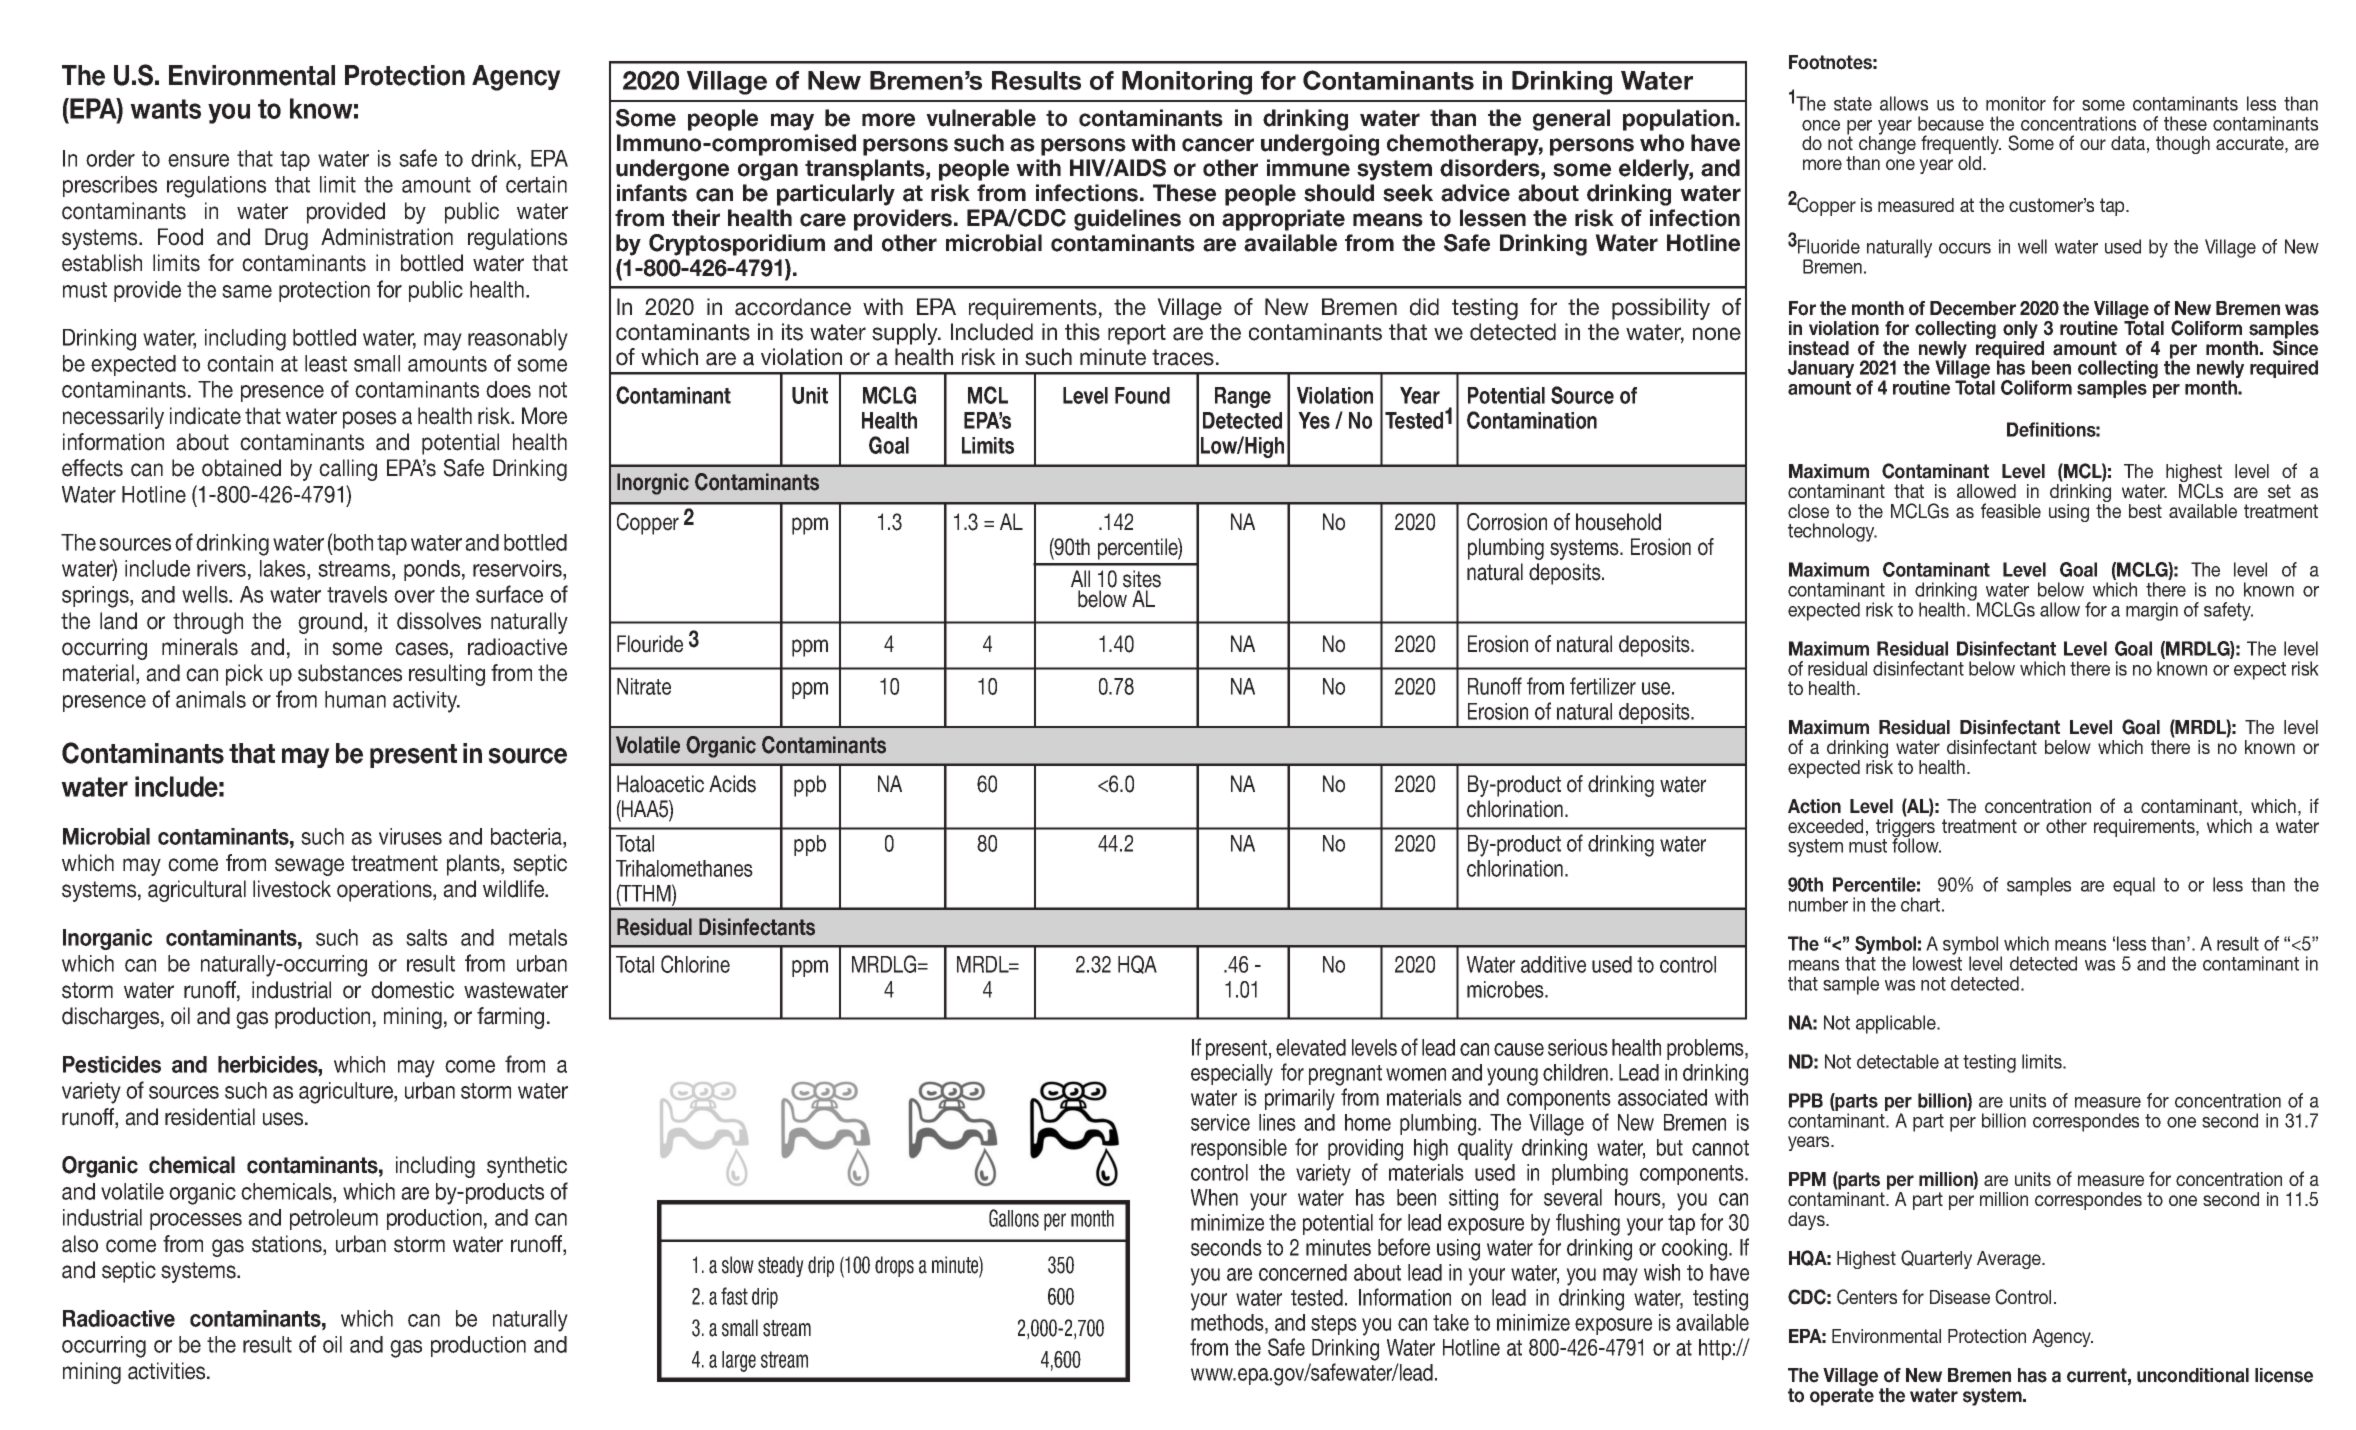 The width and height of the image is (2356, 1430). I want to click on Action, so click(1814, 806).
